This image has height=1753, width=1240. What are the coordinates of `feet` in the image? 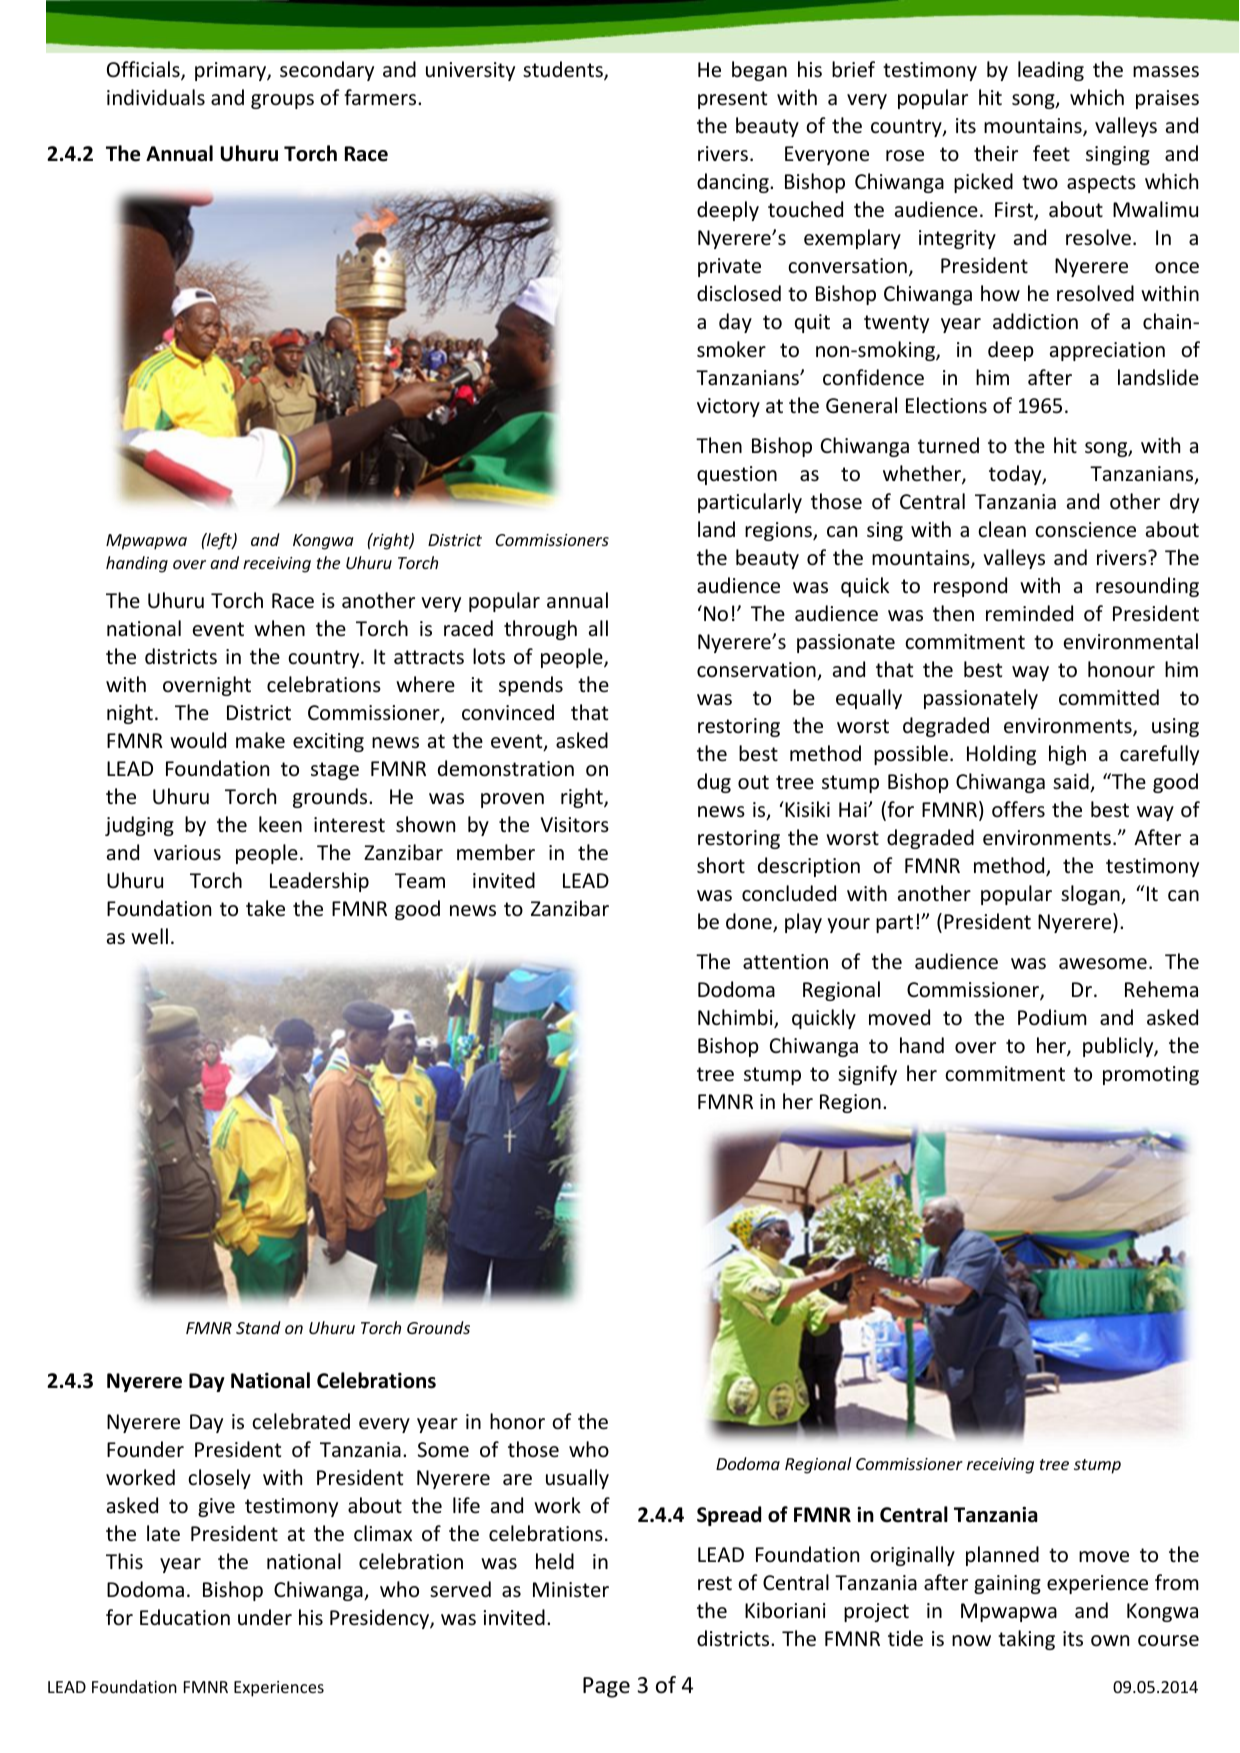 It's located at (1051, 153).
